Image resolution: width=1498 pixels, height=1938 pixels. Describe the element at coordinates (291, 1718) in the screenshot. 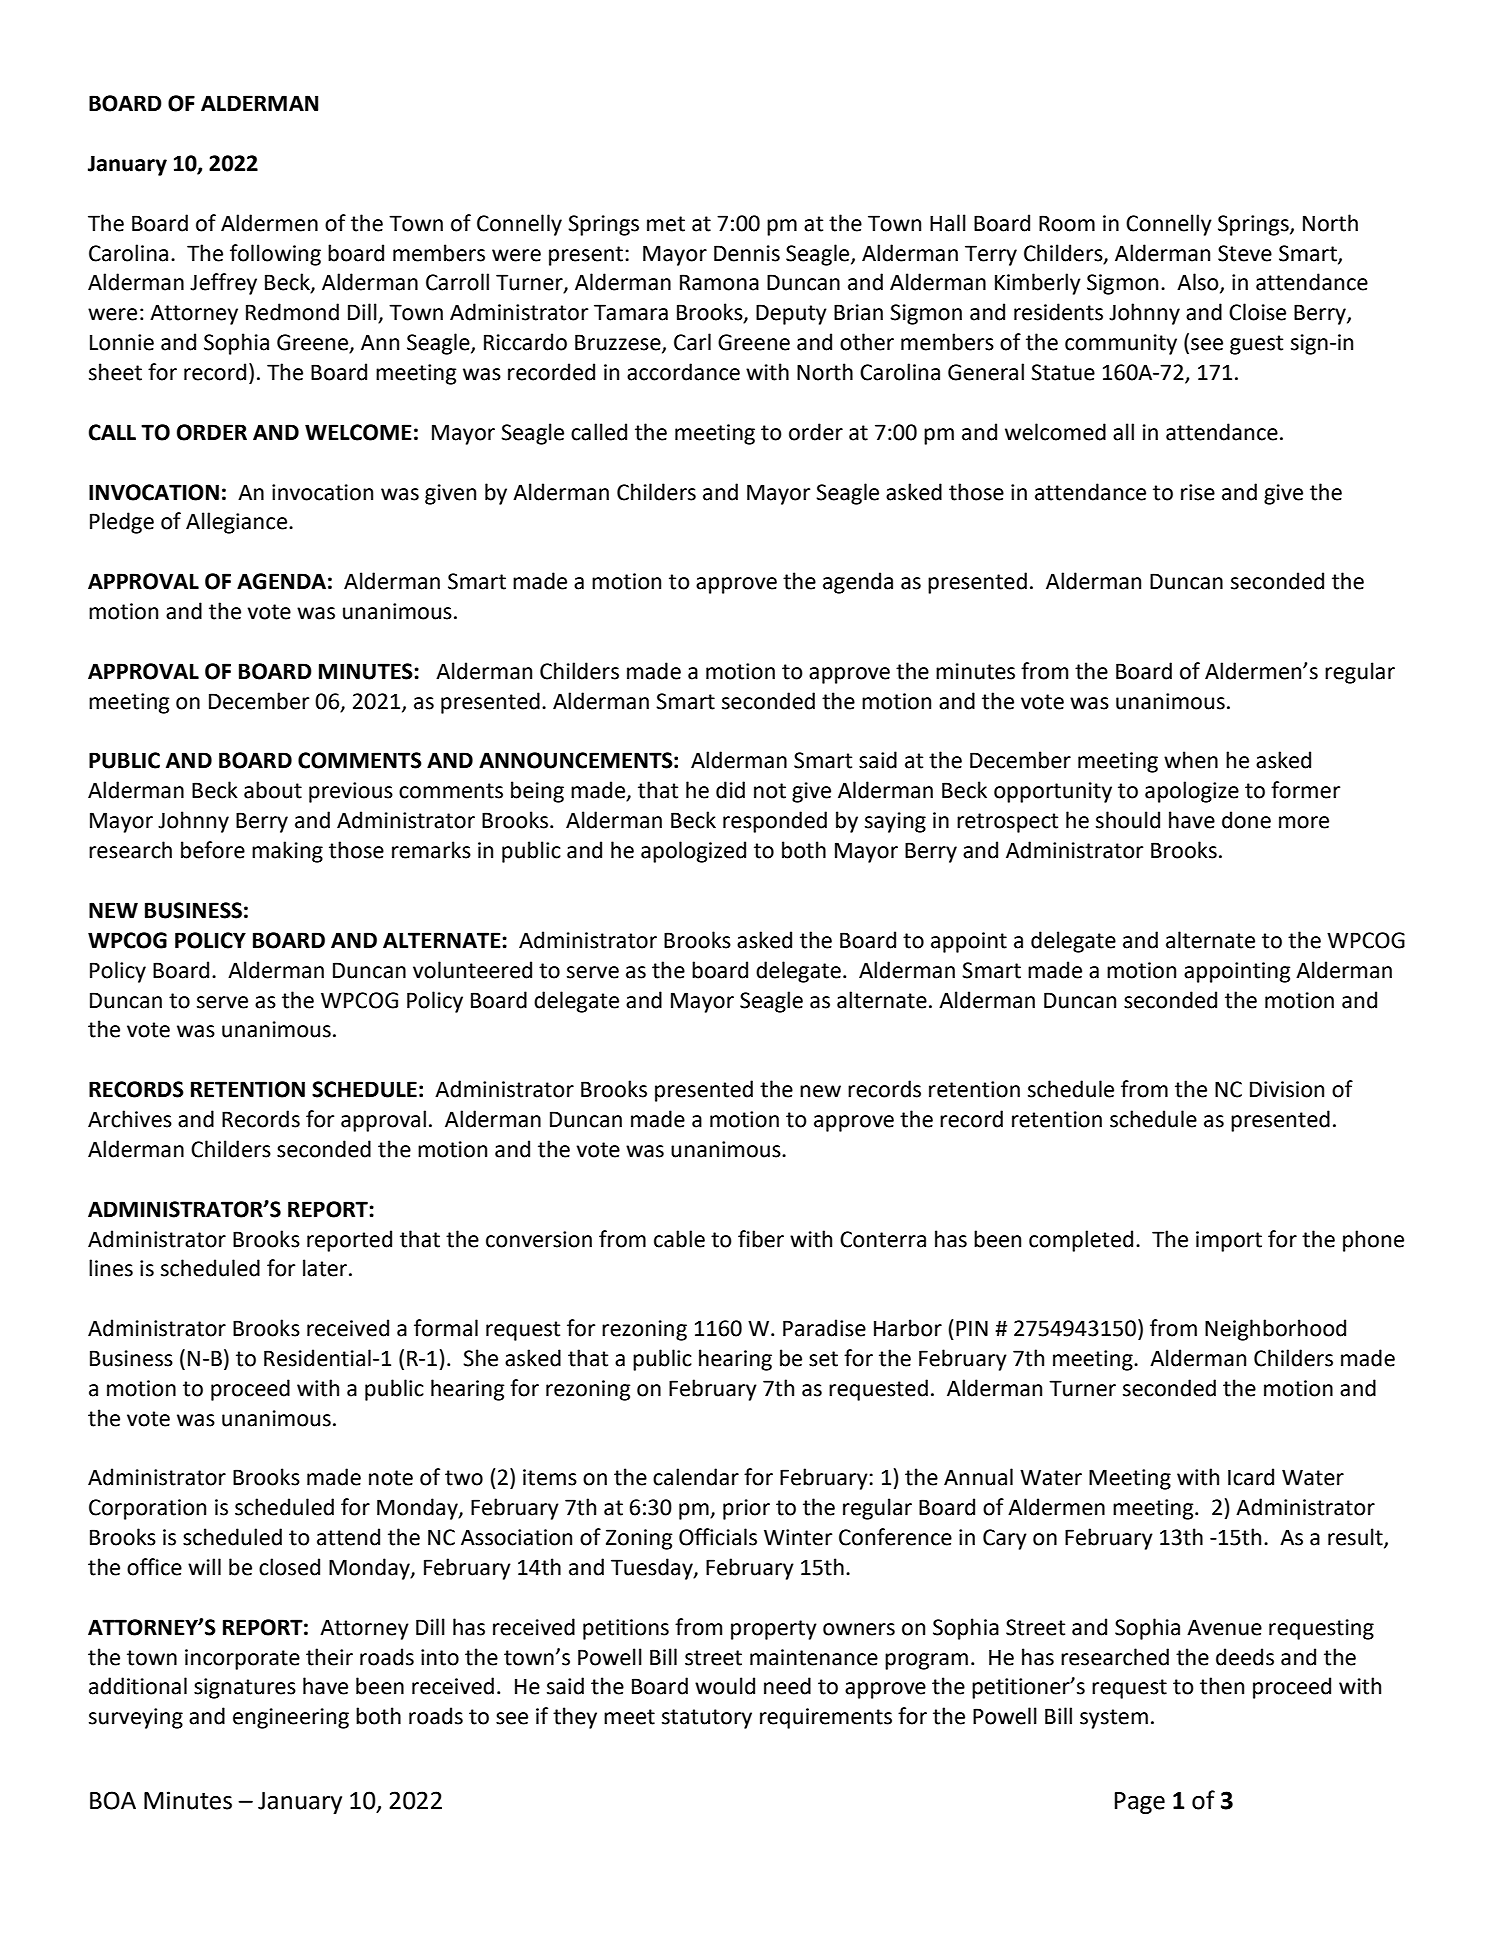

I see `engineering` at that location.
